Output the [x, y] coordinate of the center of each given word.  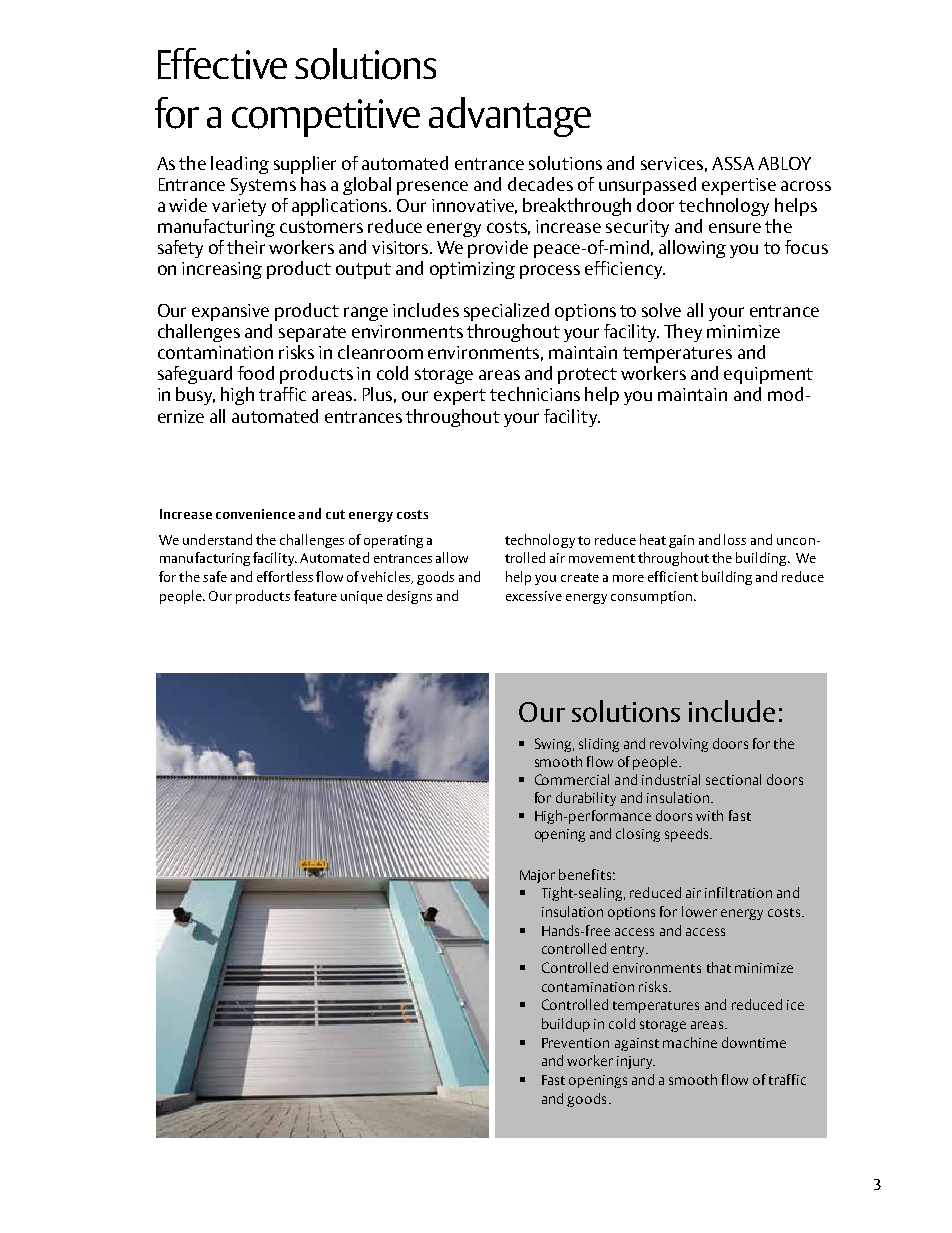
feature [315, 595]
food [256, 373]
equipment [768, 375]
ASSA [733, 163]
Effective [222, 63]
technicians [535, 394]
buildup [566, 1025]
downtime [754, 1042]
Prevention [575, 1043]
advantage [510, 117]
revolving [679, 745]
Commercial [572, 779]
